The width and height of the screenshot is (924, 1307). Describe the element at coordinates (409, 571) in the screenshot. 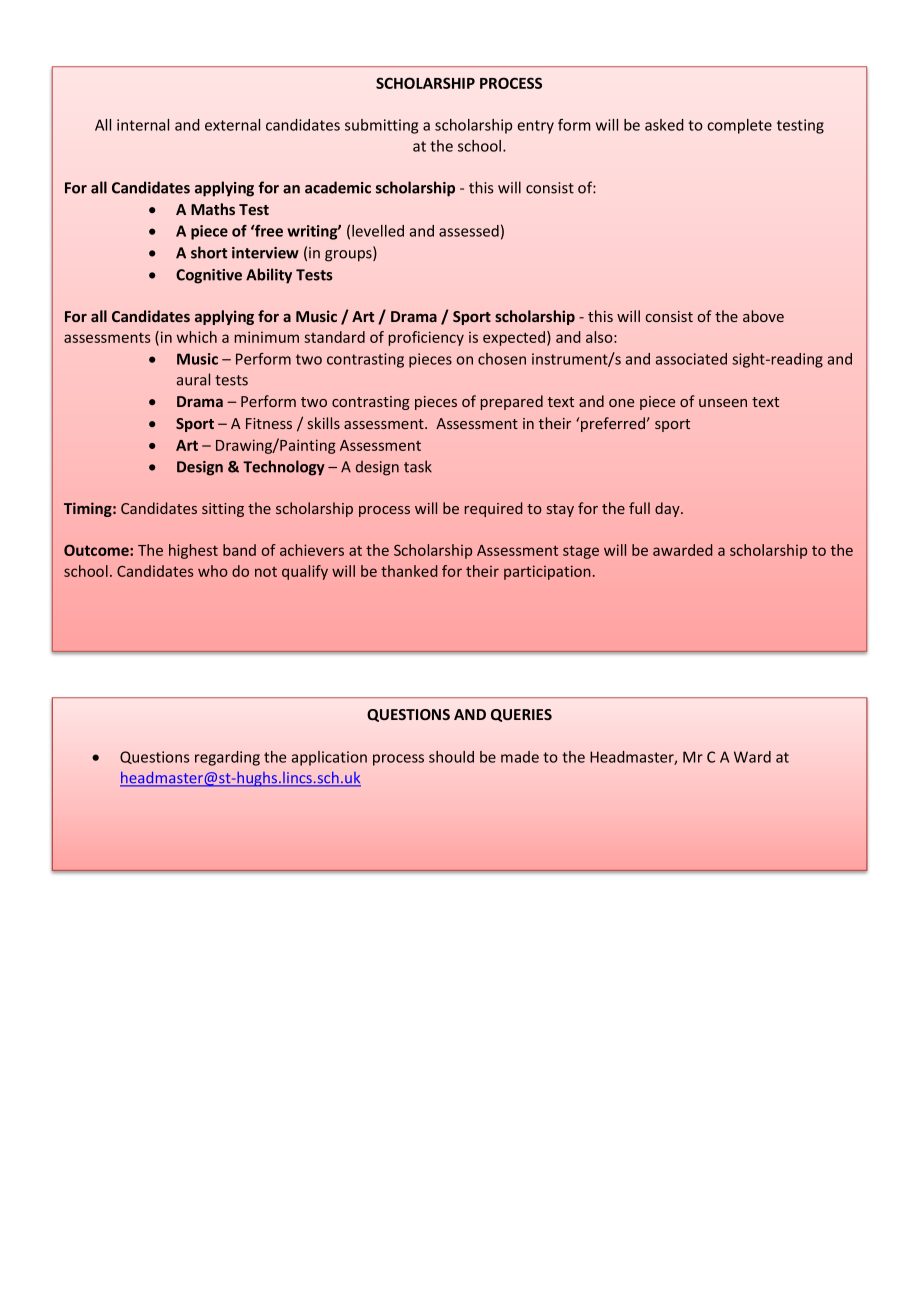

I see `thanked` at that location.
